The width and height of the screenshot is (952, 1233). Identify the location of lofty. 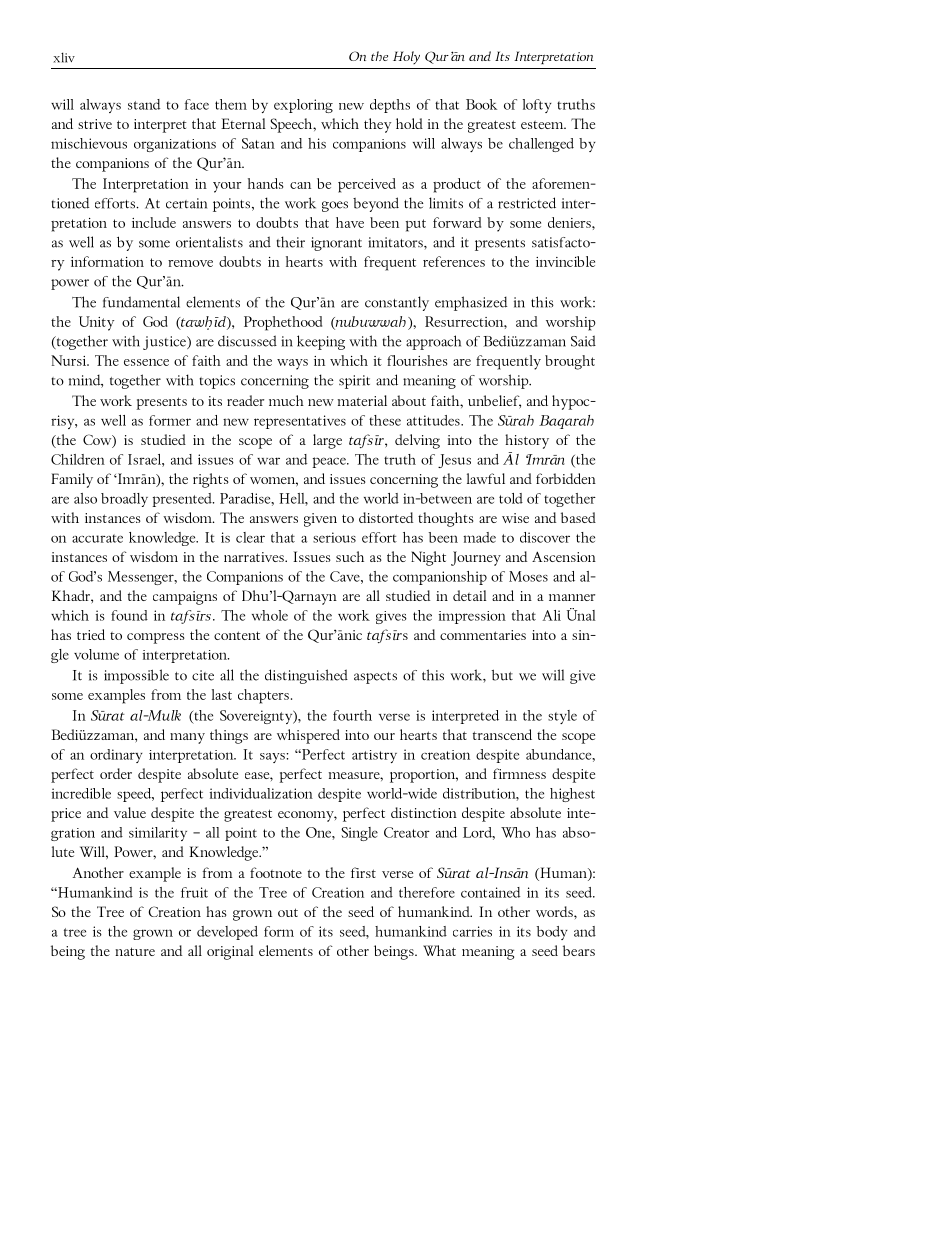
(537, 106).
